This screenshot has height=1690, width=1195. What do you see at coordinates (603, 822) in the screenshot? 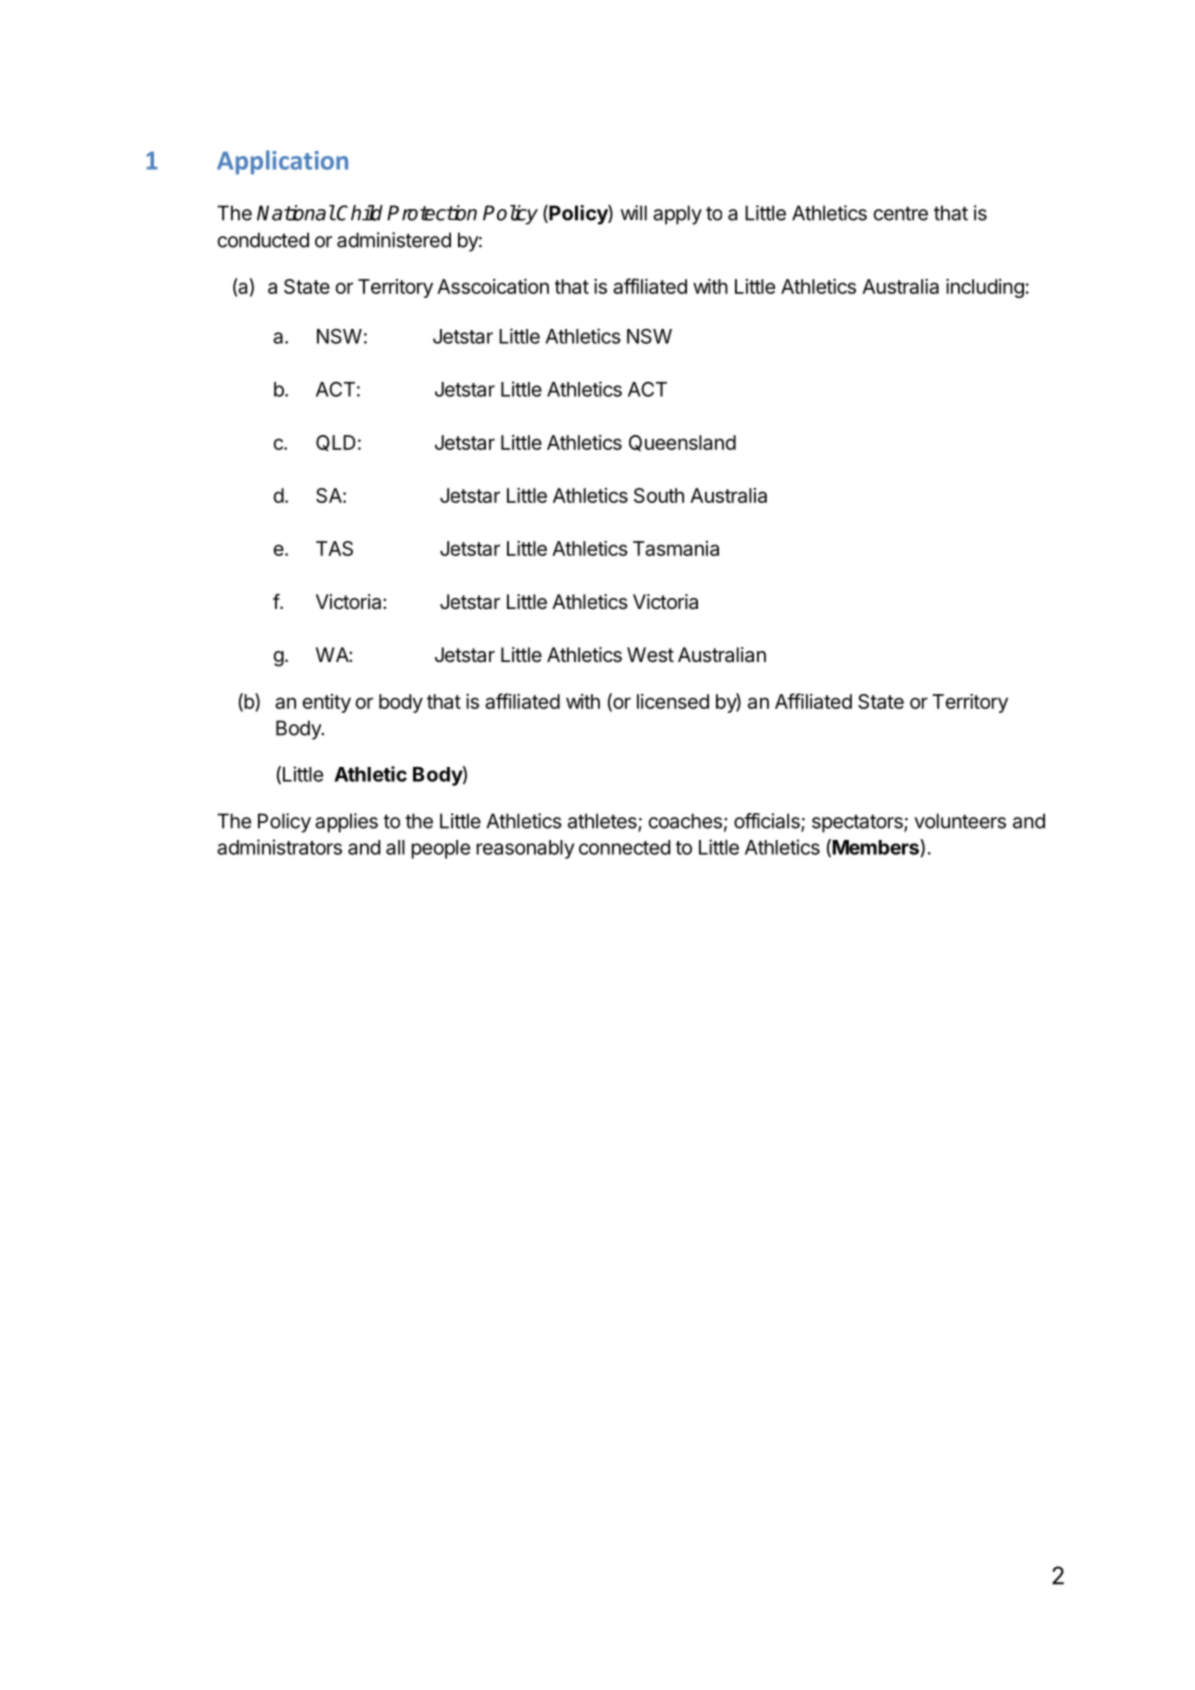
I see `athletes` at bounding box center [603, 822].
